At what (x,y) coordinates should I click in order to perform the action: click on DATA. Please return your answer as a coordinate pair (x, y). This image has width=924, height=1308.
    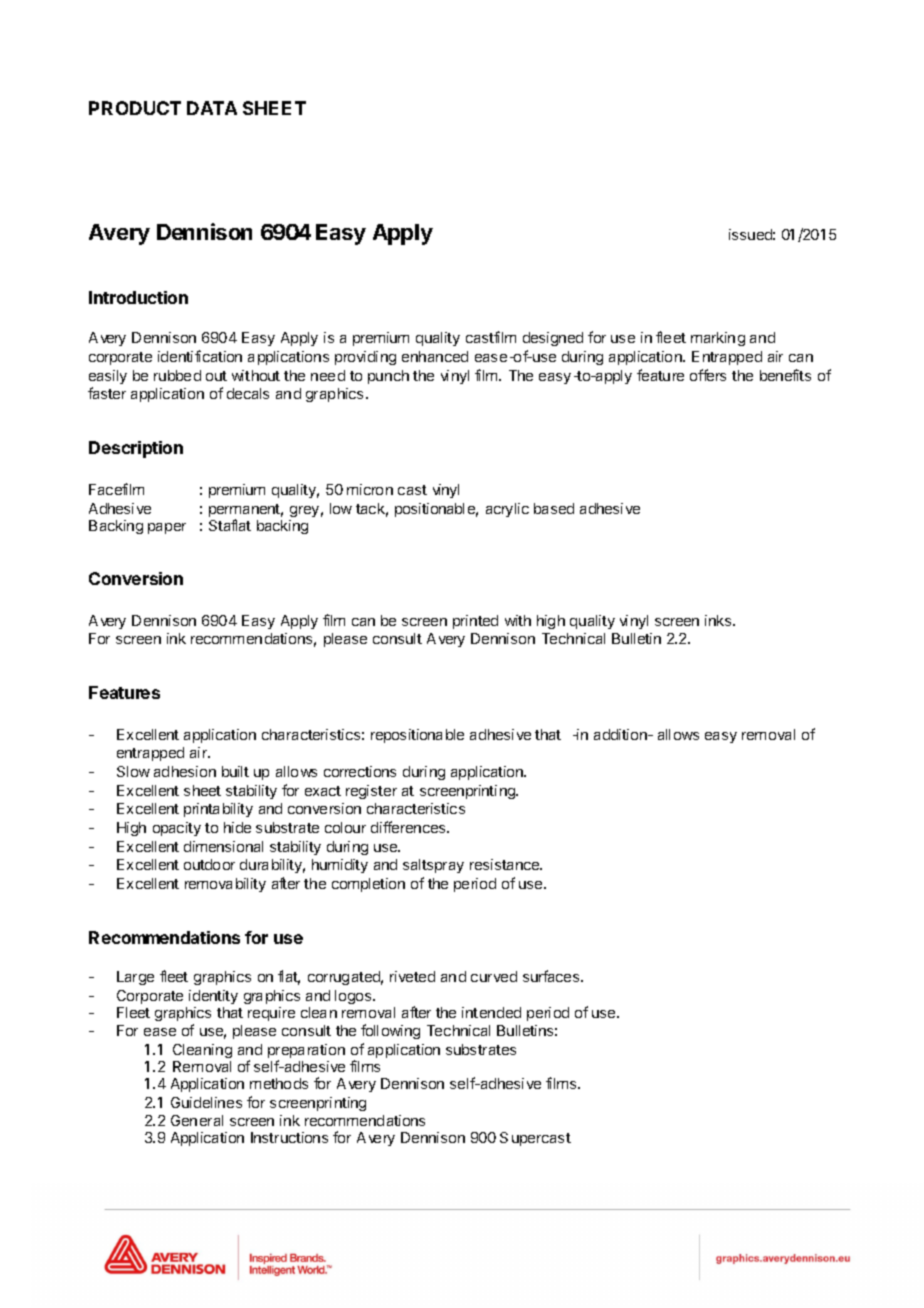
    Looking at the image, I should click on (212, 108).
